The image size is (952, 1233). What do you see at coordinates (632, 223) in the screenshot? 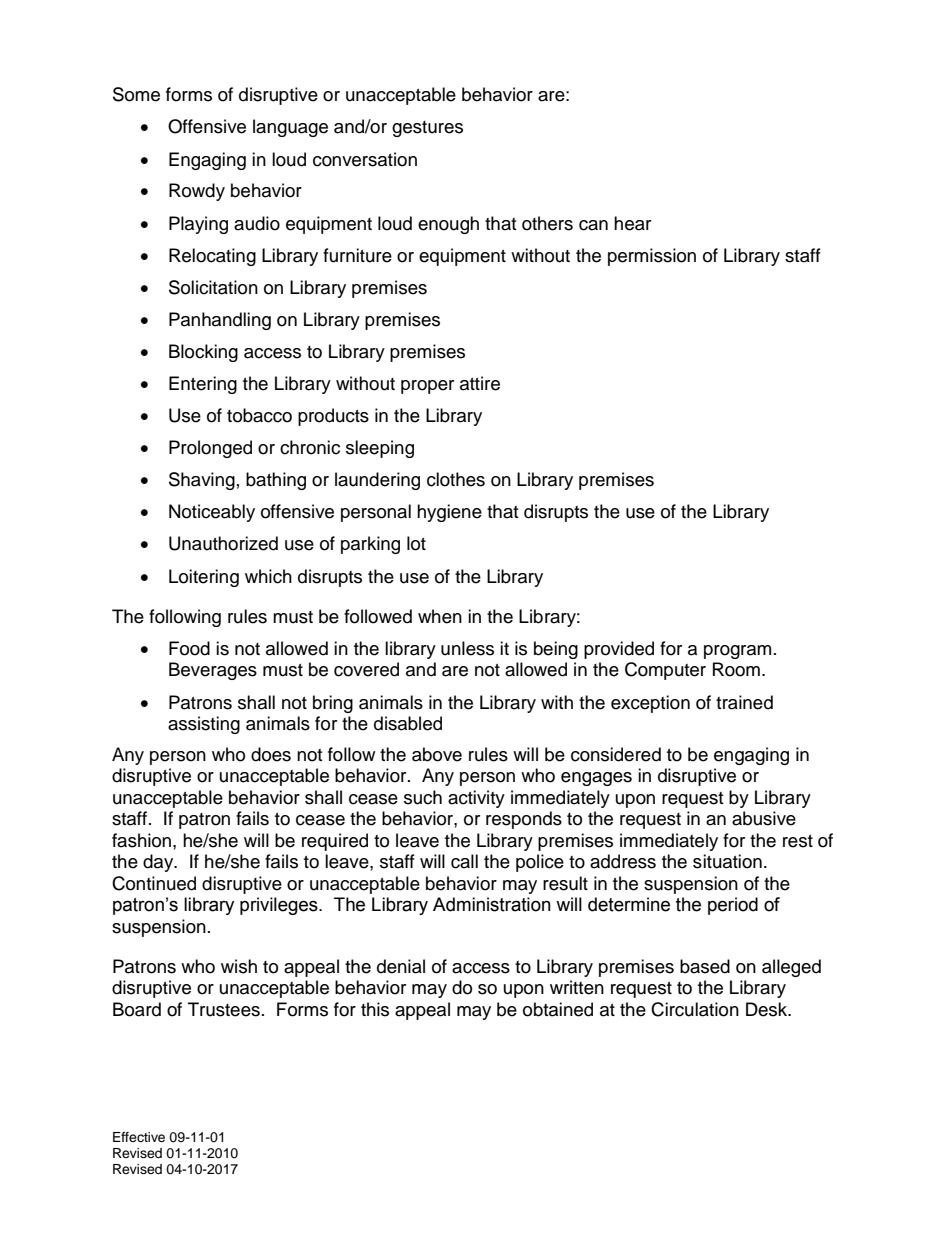
I see `hear` at bounding box center [632, 223].
